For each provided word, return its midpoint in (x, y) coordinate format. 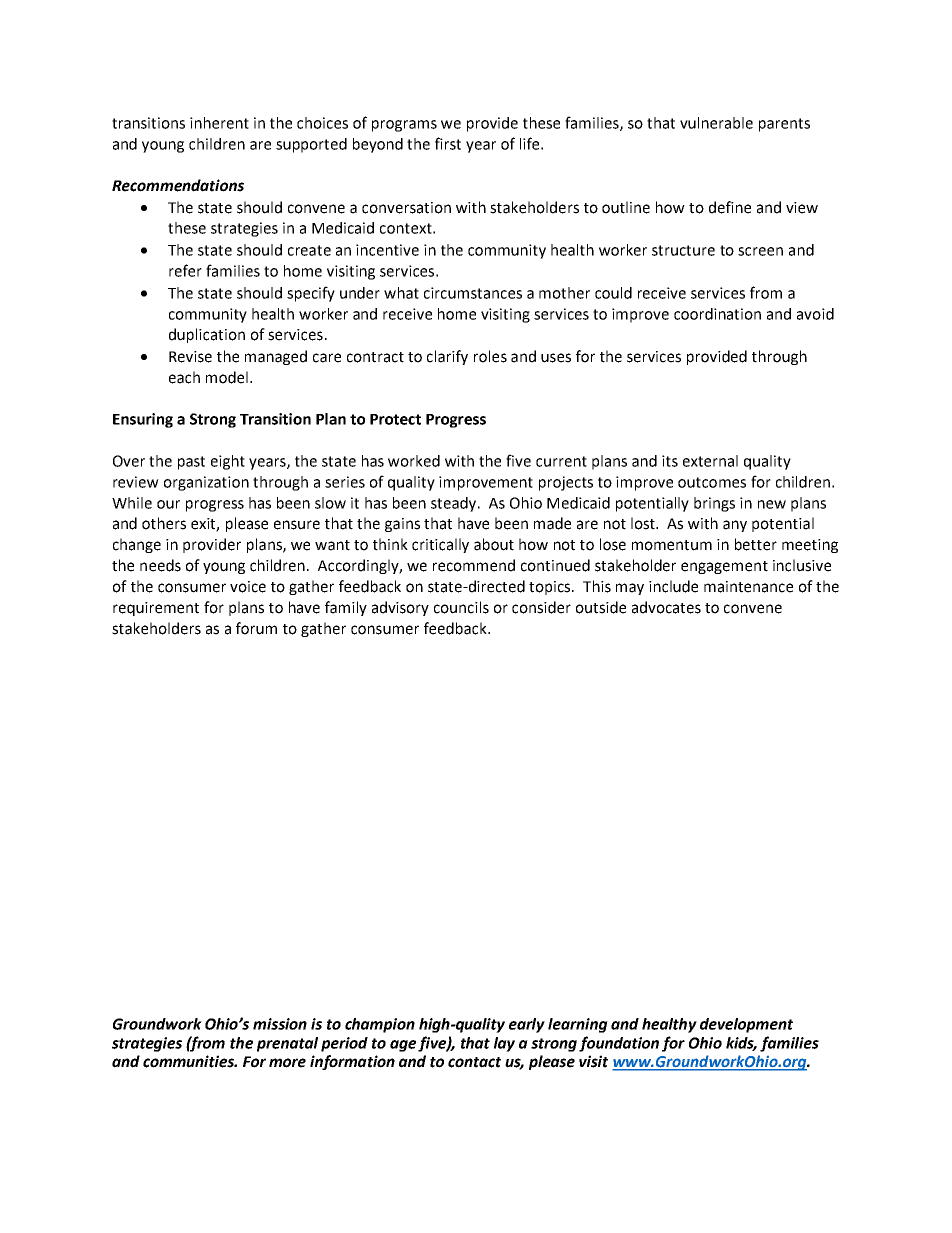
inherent (219, 123)
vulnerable (716, 123)
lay (504, 1044)
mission (280, 1024)
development (746, 1025)
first (448, 143)
